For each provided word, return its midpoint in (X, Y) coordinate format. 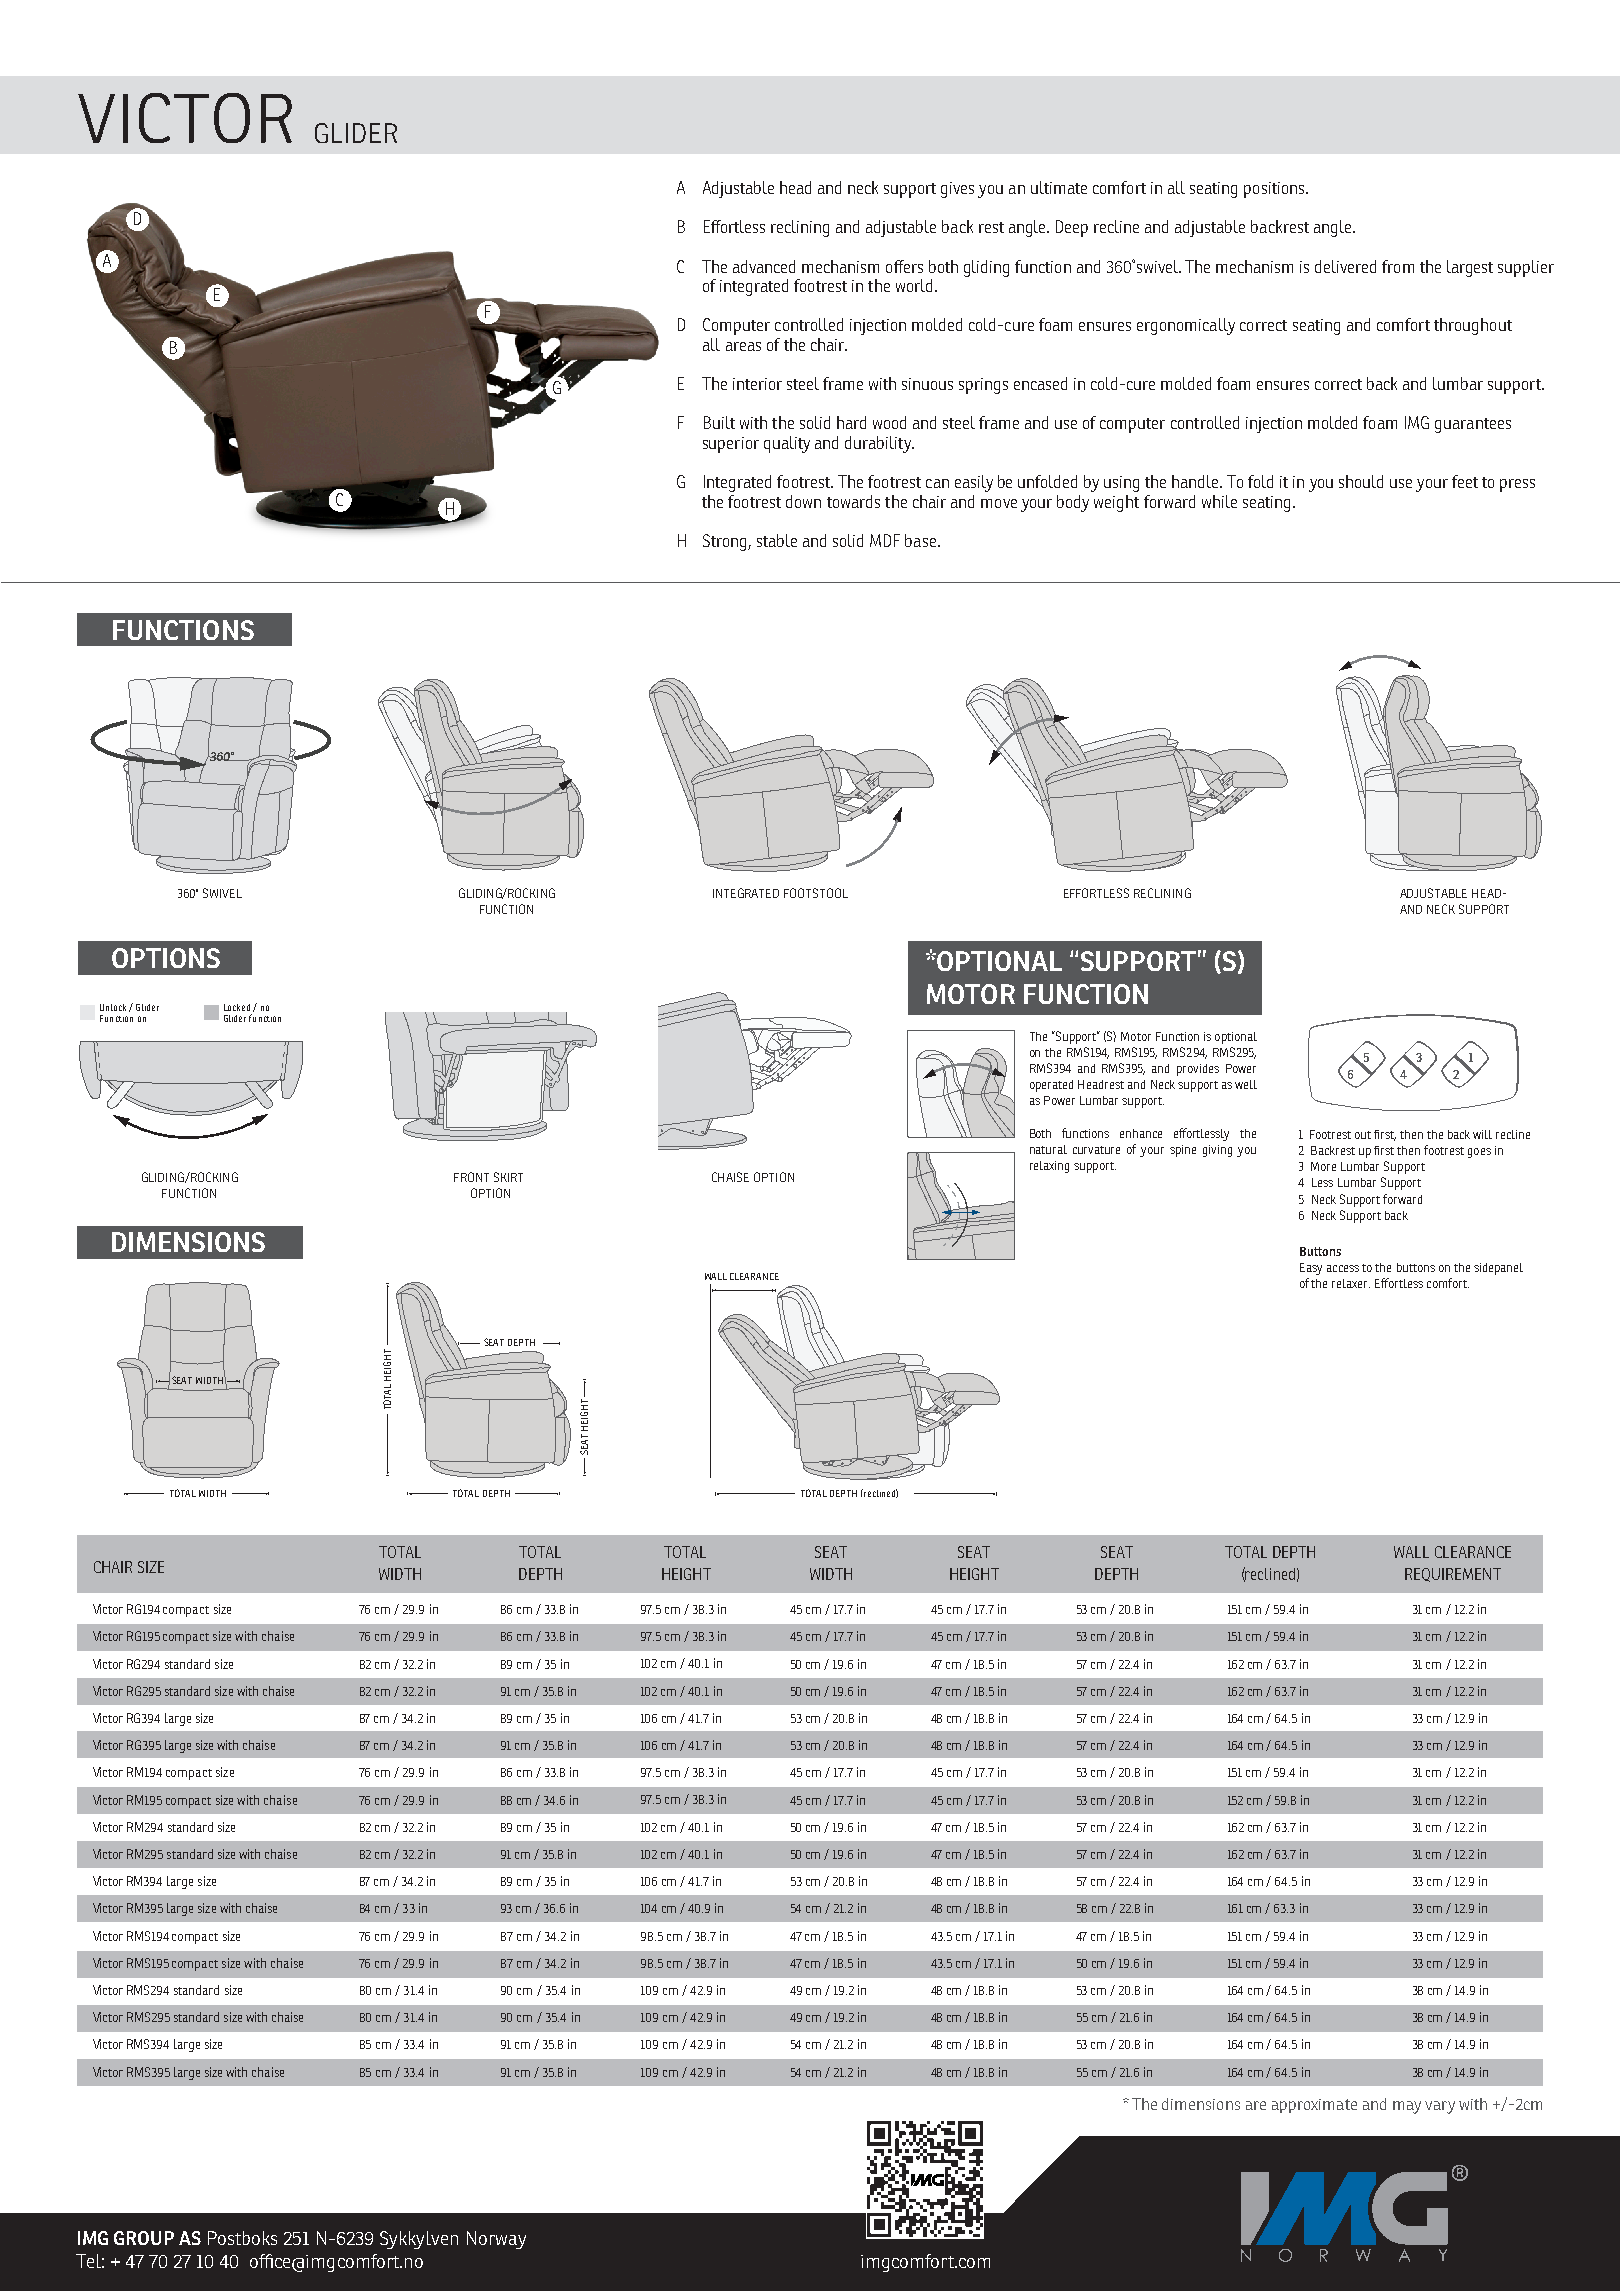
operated (1051, 1086)
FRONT (471, 1177)
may (1407, 2107)
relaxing (1049, 1167)
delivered (1345, 266)
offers (904, 266)
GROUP (144, 2238)
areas (743, 346)
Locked (237, 1007)
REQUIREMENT (1453, 1575)
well (1246, 1084)
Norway (496, 2240)
